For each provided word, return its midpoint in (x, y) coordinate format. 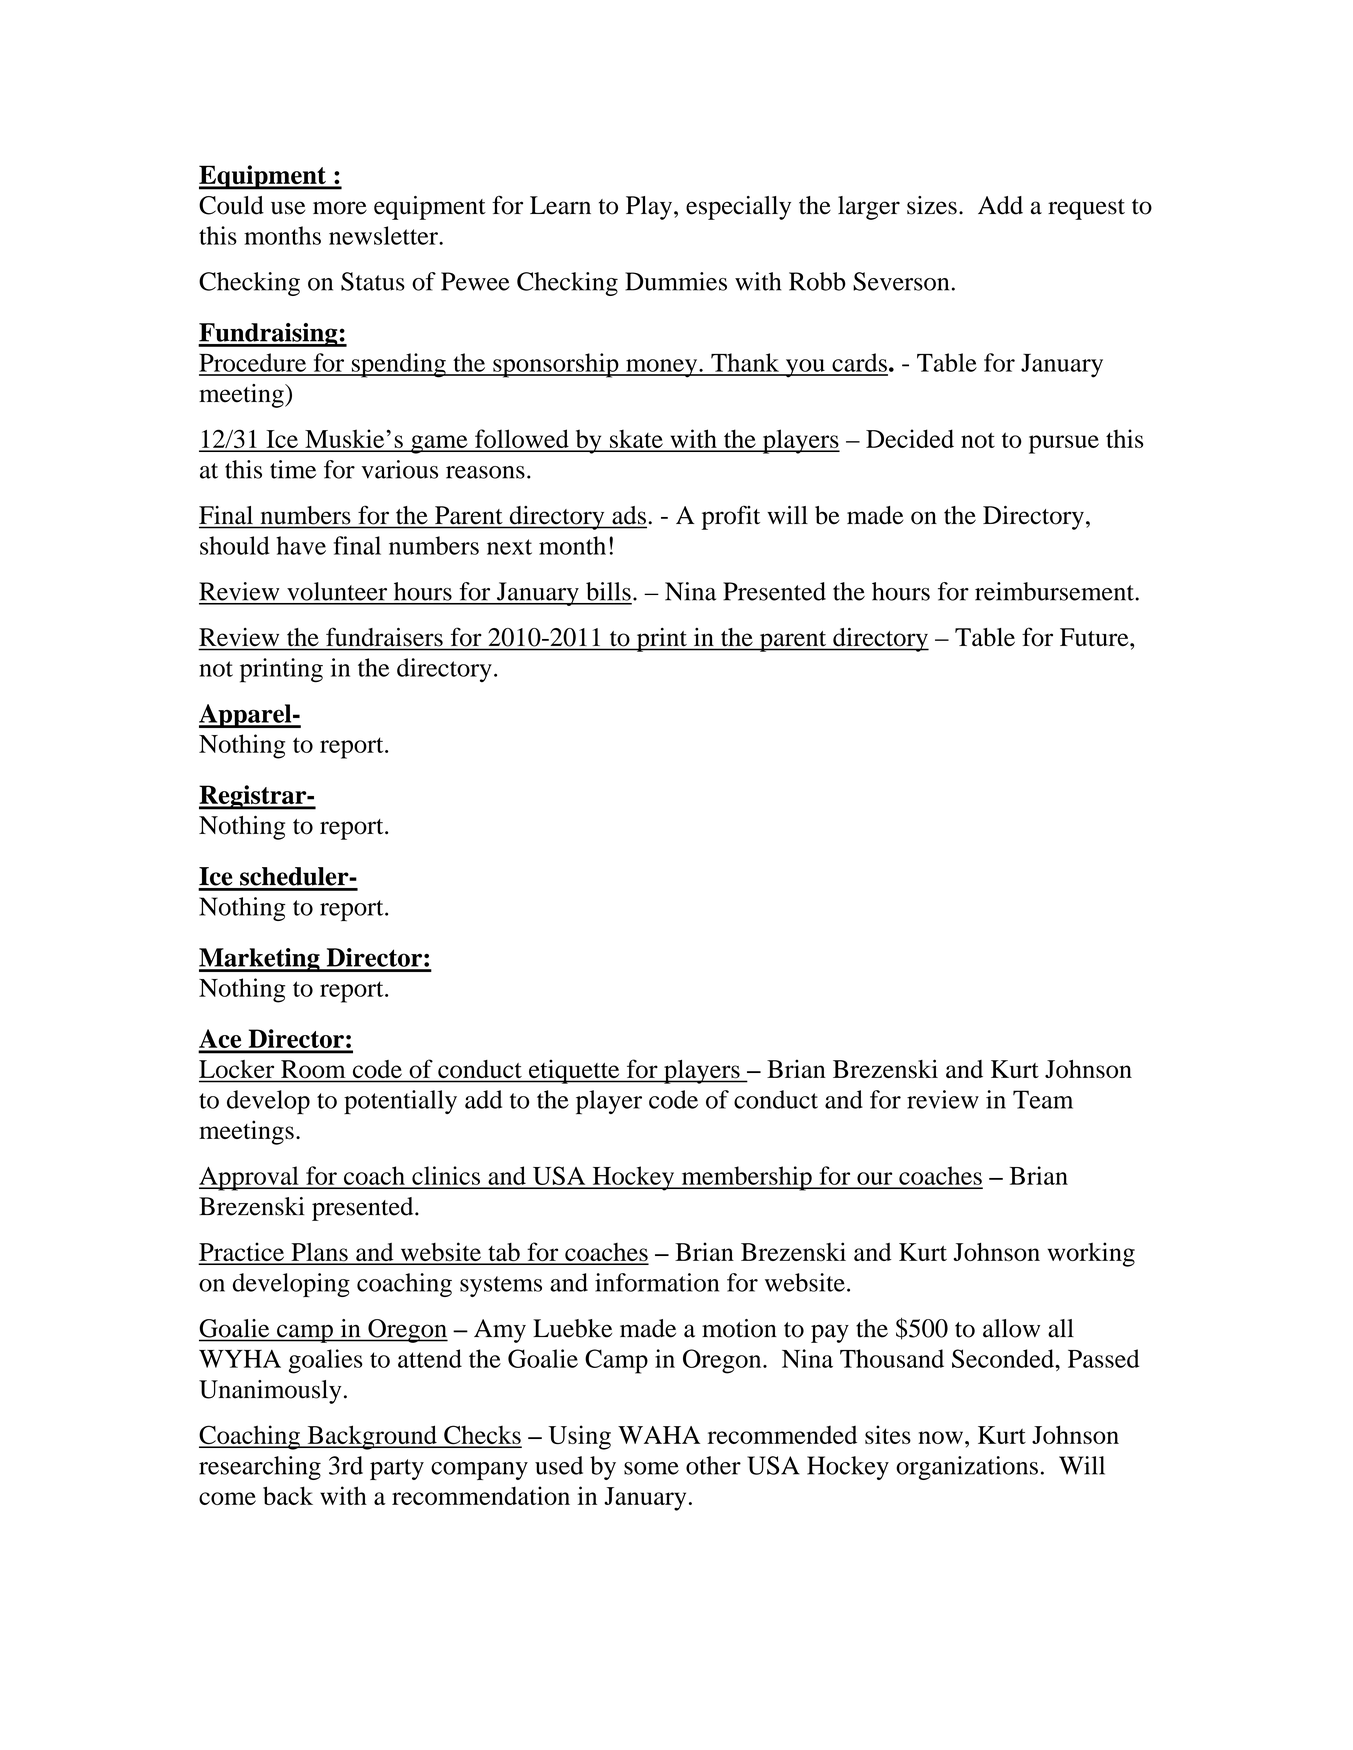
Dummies (676, 281)
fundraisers (384, 637)
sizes (932, 205)
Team (1043, 1099)
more (340, 208)
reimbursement (1055, 591)
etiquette (574, 1071)
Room (313, 1069)
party (397, 1469)
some (651, 1468)
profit (731, 517)
